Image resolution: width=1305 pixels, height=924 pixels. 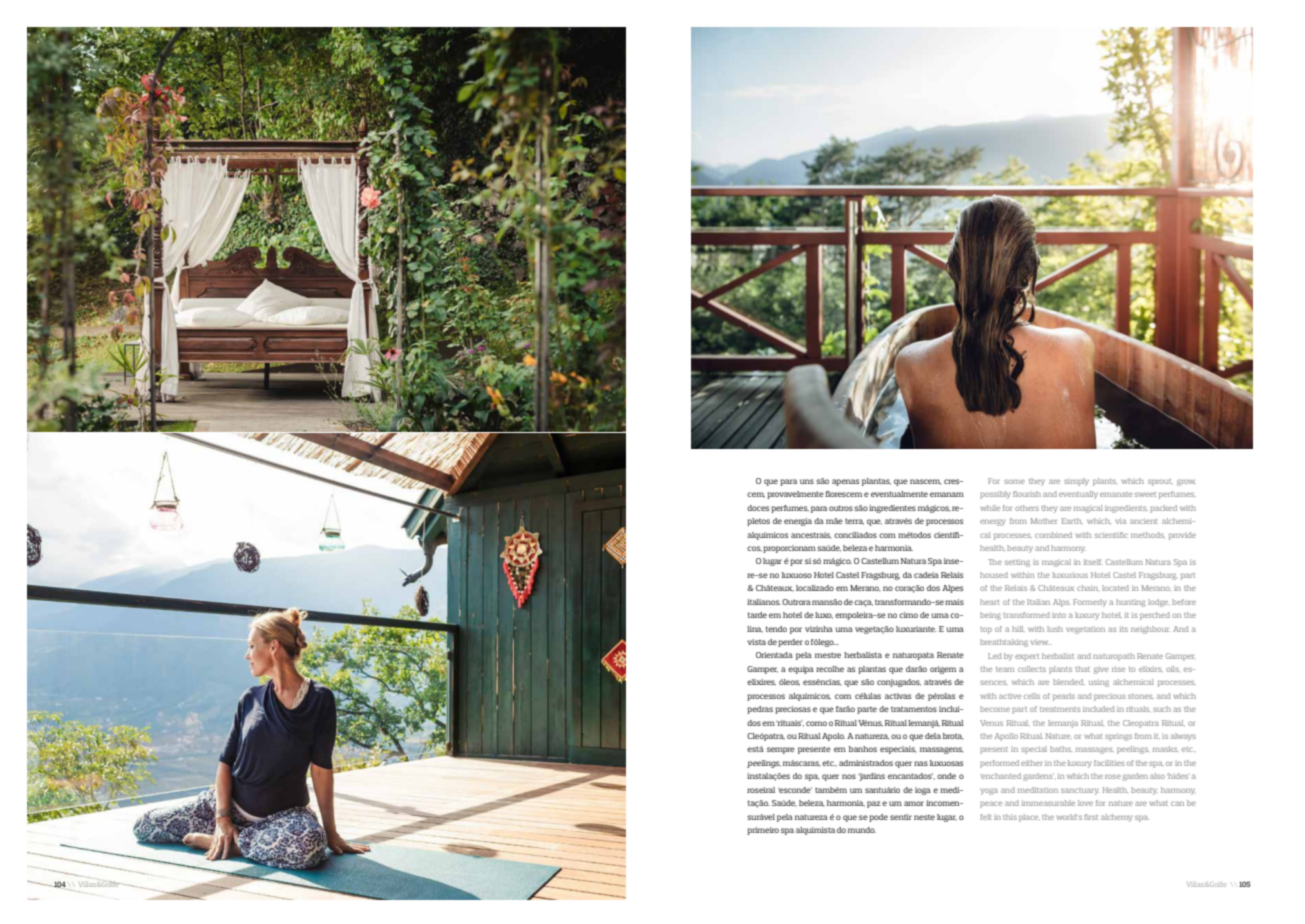 I want to click on sweet, so click(x=1145, y=494).
